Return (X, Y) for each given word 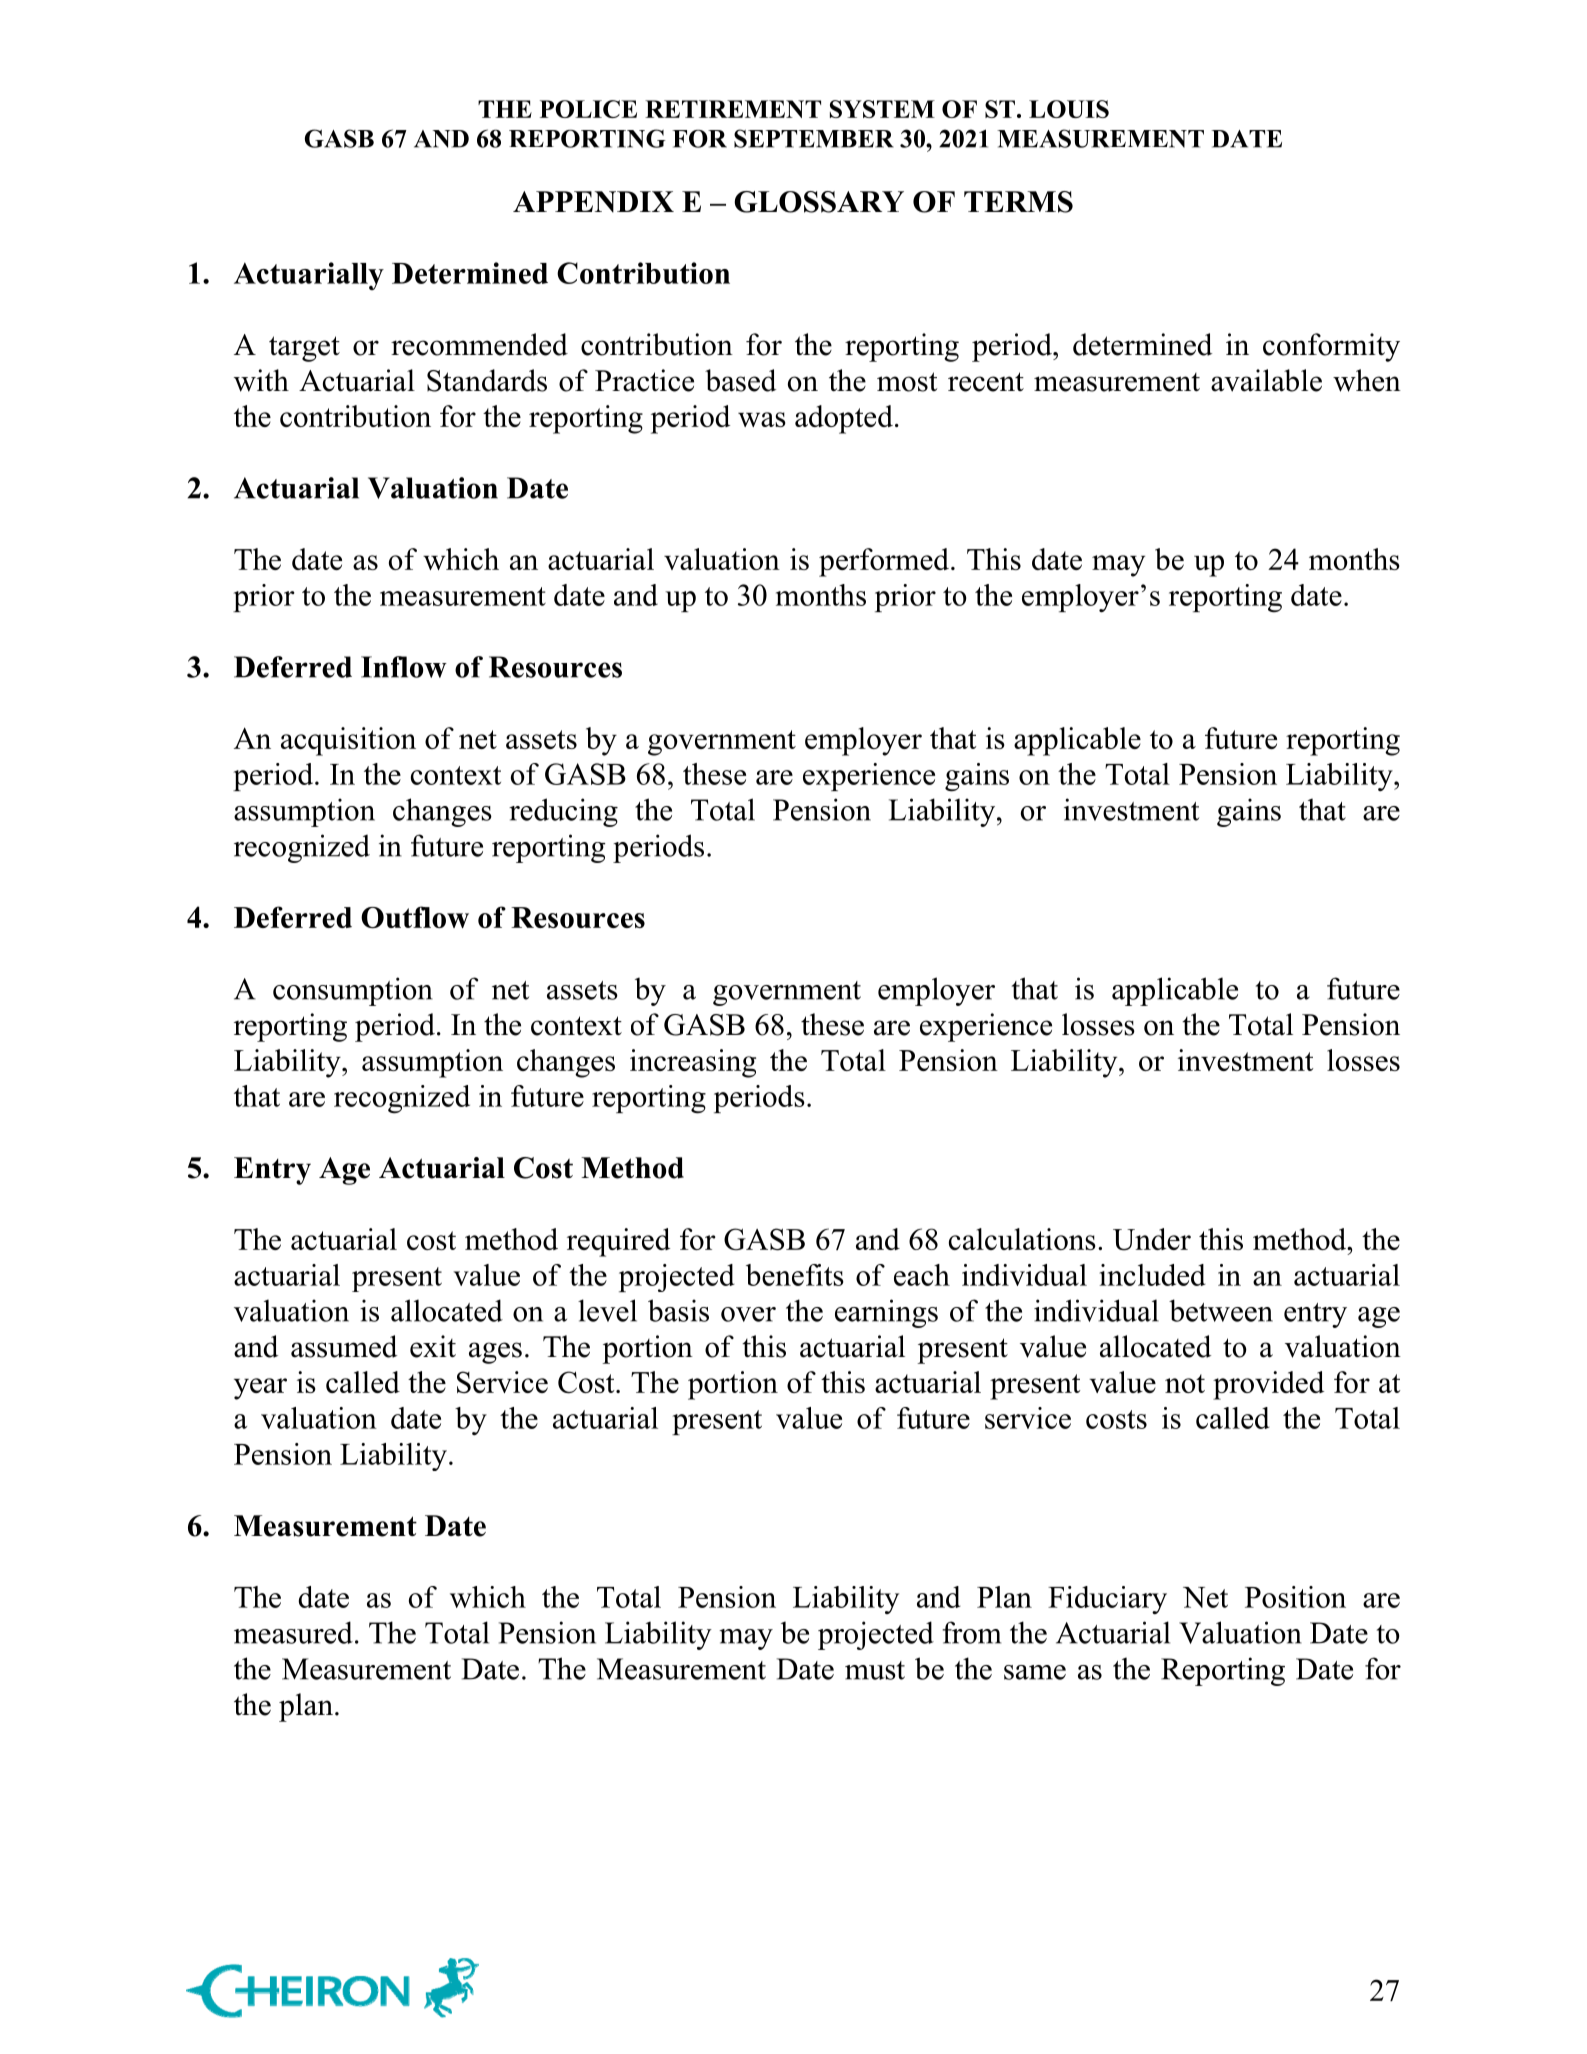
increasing (693, 1063)
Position (1295, 1597)
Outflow (415, 917)
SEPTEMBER (814, 138)
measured (293, 1632)
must (875, 1670)
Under (1152, 1239)
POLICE (588, 109)
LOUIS (1069, 109)
